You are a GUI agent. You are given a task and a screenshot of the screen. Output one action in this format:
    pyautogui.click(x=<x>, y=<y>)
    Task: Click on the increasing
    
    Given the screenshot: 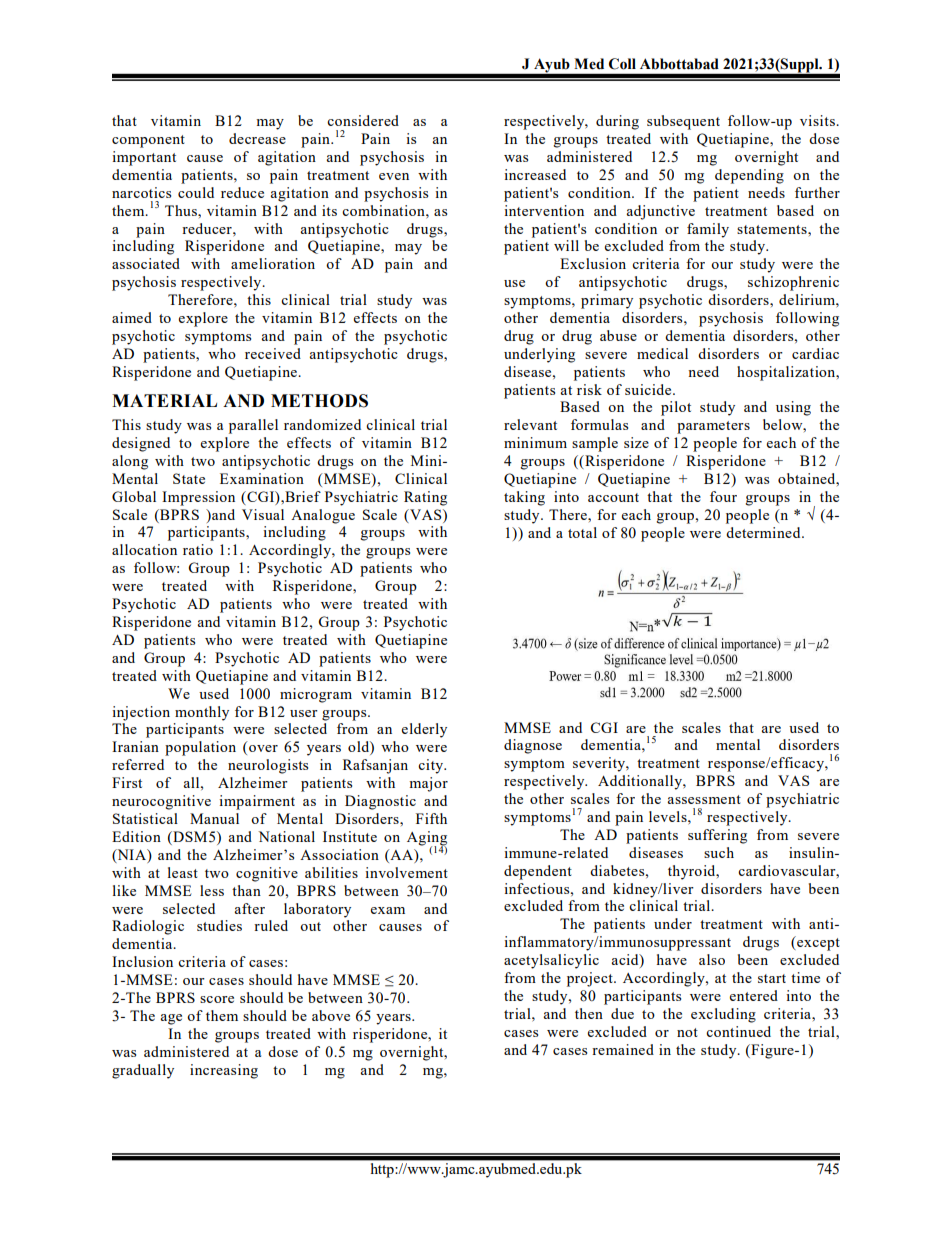 What is the action you would take?
    pyautogui.click(x=224, y=1071)
